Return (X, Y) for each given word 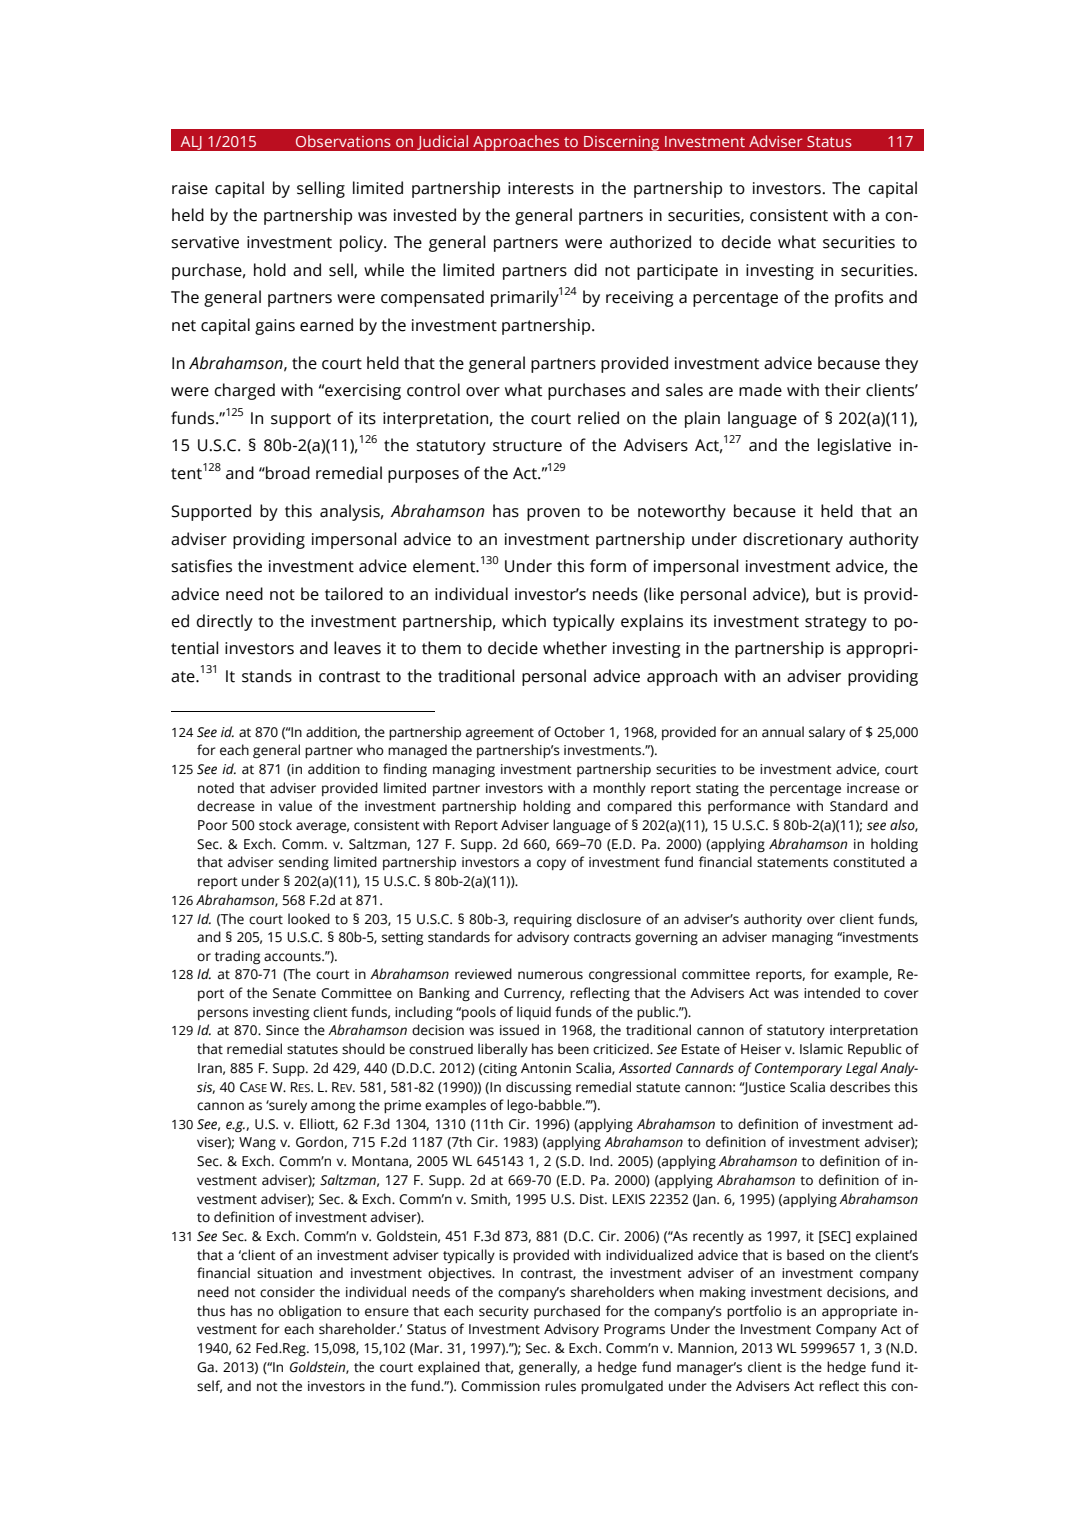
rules (560, 1386)
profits (859, 298)
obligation (310, 1312)
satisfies (201, 566)
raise (190, 188)
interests (541, 188)
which (524, 621)
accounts (293, 957)
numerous (550, 975)
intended (832, 993)
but (828, 594)
